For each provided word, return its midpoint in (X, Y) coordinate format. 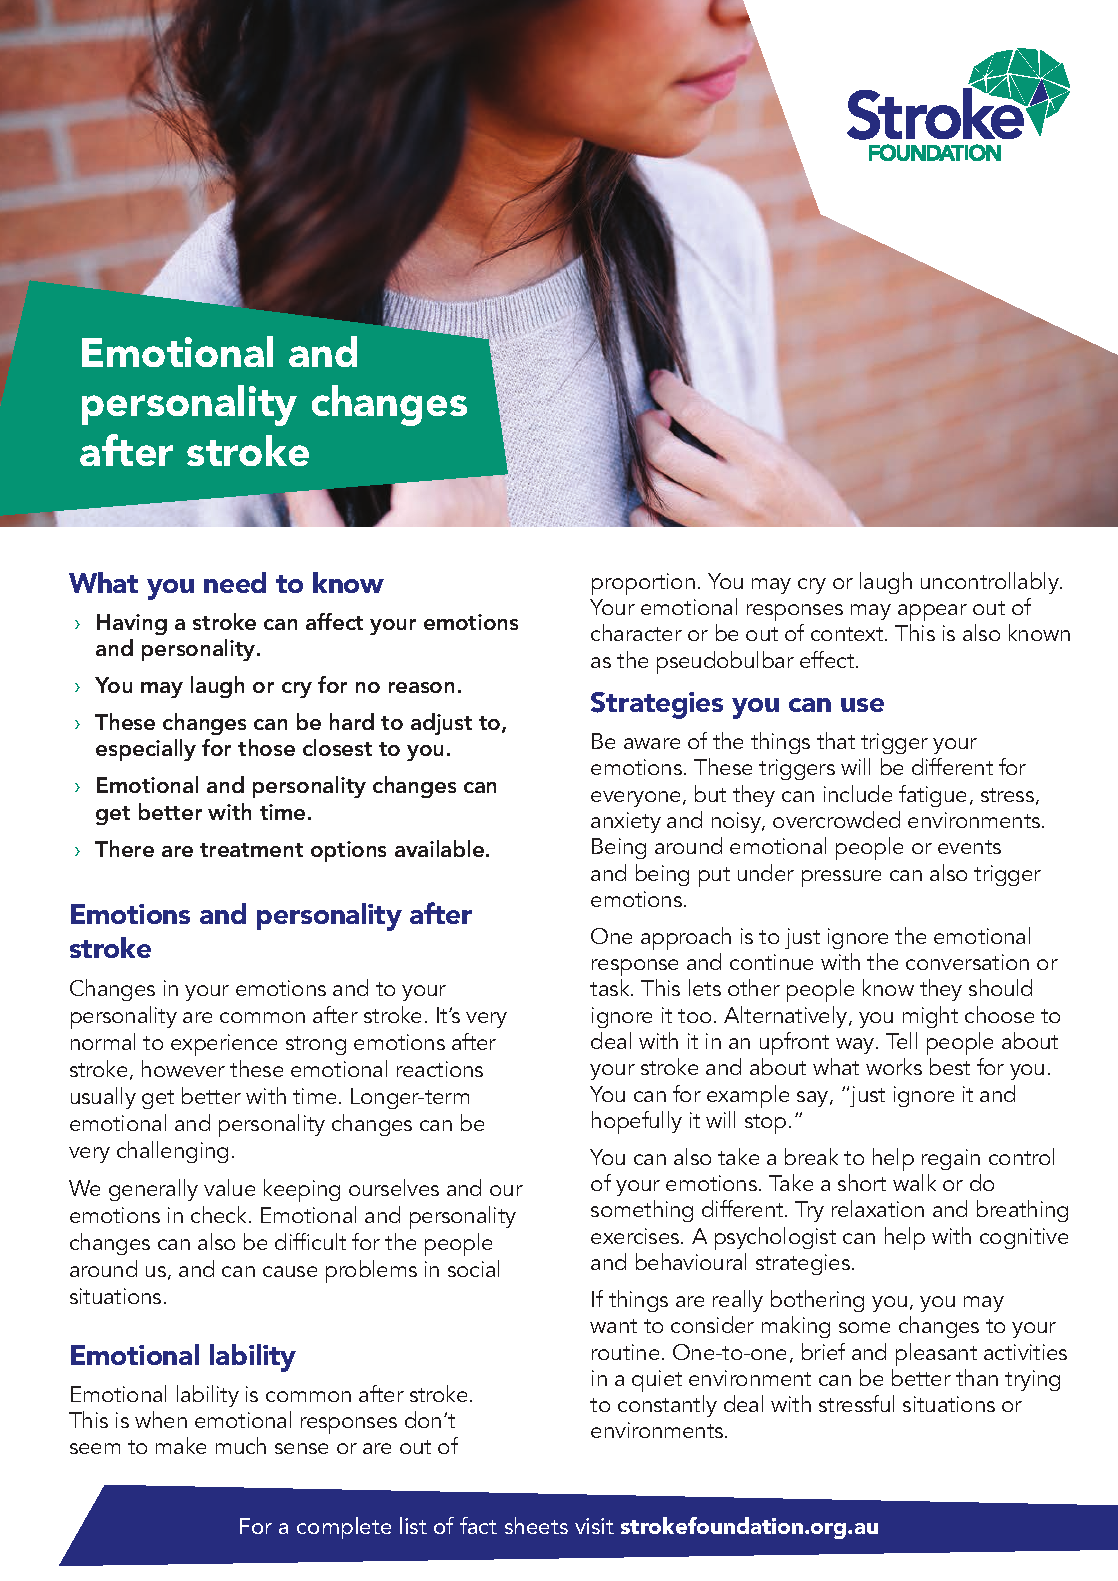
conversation (967, 962)
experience (224, 1045)
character (636, 632)
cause (290, 1271)
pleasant (936, 1354)
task (611, 987)
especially (146, 750)
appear (932, 614)
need (235, 582)
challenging (172, 1152)
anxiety (626, 822)
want (613, 1326)
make (181, 1445)
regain (951, 1159)
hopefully (637, 1122)
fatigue (932, 796)
